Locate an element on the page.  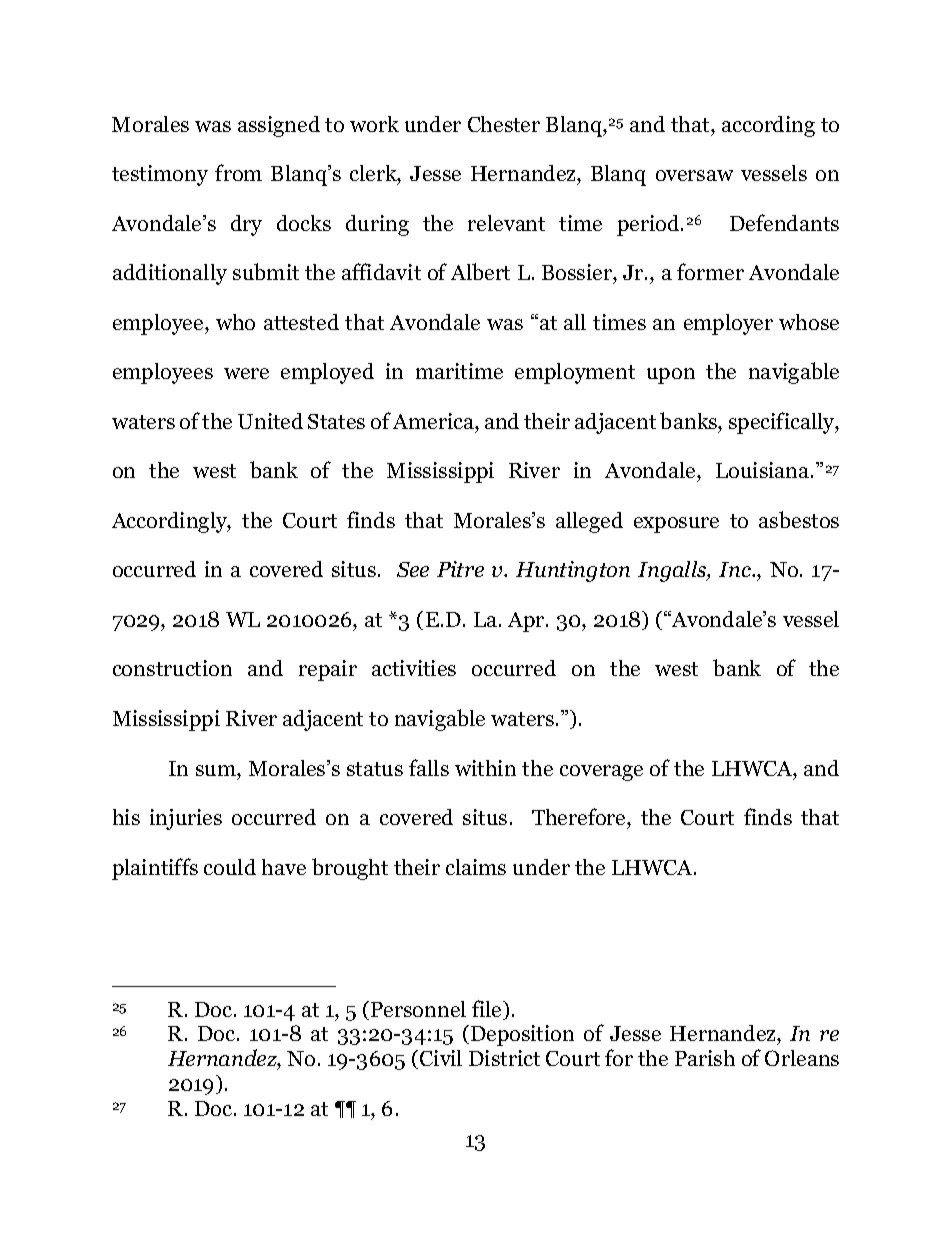
construction is located at coordinates (172, 668).
